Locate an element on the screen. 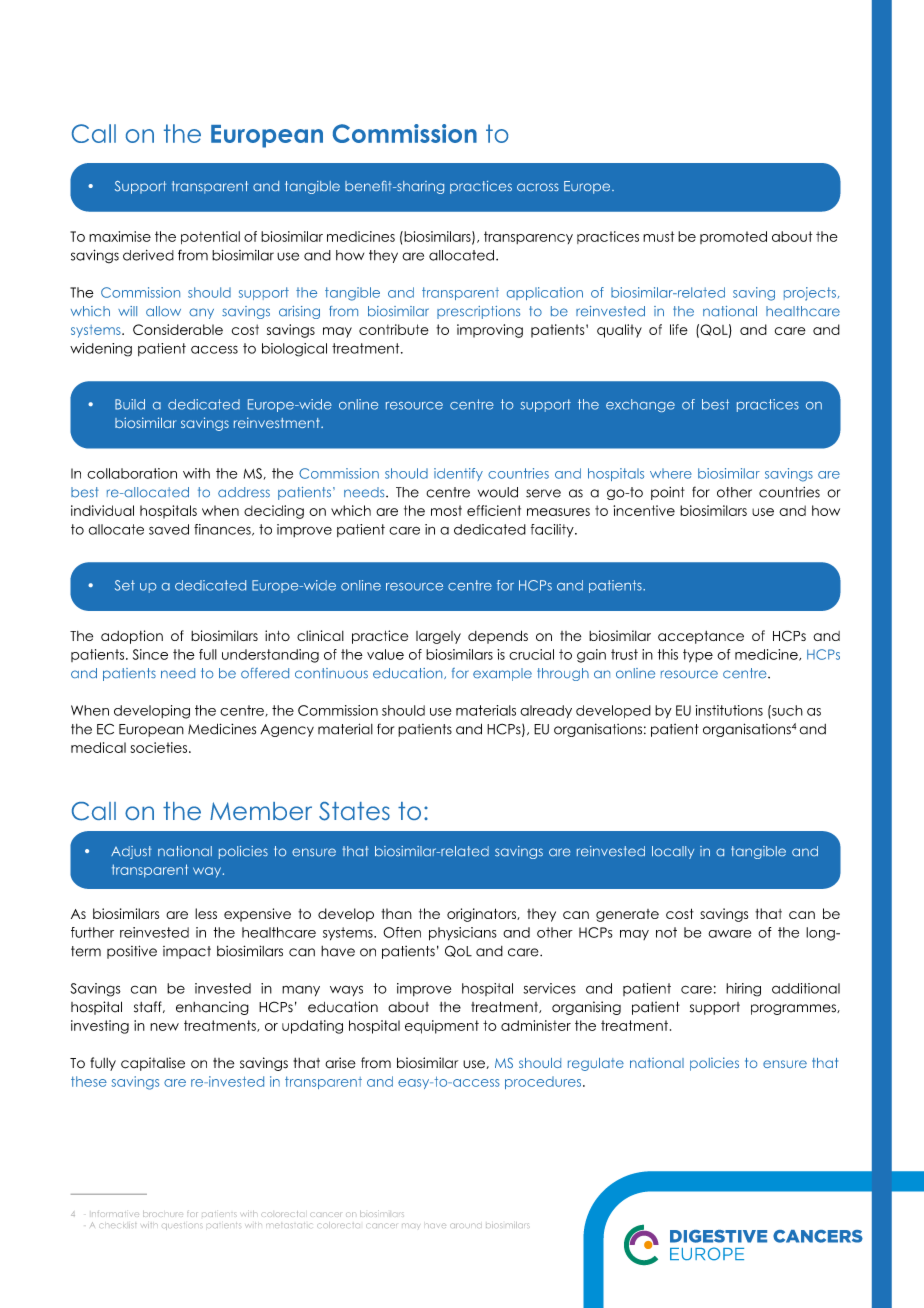 This screenshot has height=1308, width=924. institutions is located at coordinates (729, 710).
